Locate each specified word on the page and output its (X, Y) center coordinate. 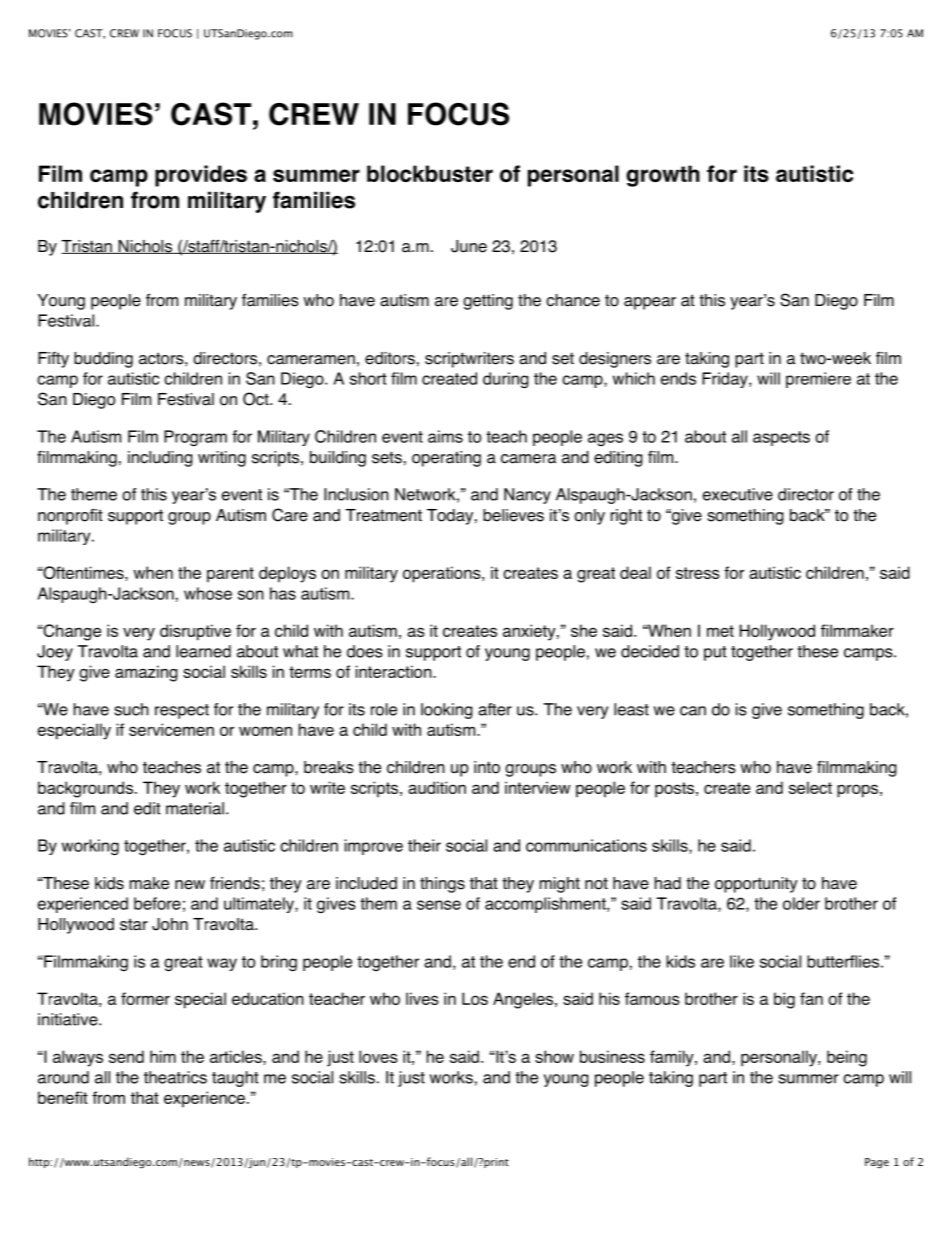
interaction (395, 671)
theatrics (175, 1077)
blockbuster (430, 173)
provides (201, 176)
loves (378, 1056)
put (715, 653)
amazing (146, 673)
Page (877, 1163)
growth (663, 176)
